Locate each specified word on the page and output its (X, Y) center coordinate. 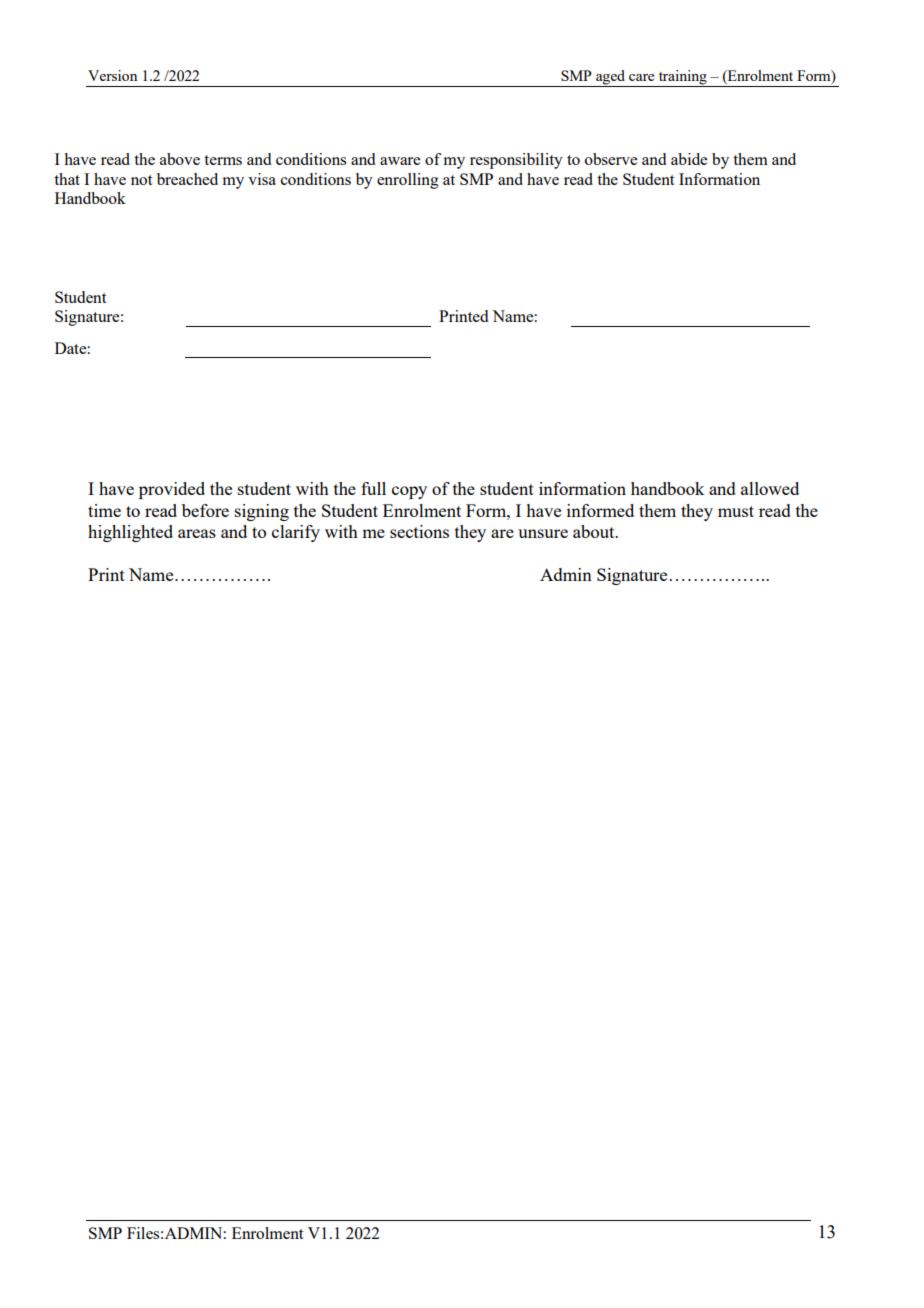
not (141, 180)
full (373, 488)
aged (611, 78)
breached (187, 179)
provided (172, 490)
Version (112, 75)
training (682, 78)
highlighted (130, 533)
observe (611, 159)
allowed (770, 488)
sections (419, 531)
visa (262, 179)
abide (689, 159)
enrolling (408, 181)
